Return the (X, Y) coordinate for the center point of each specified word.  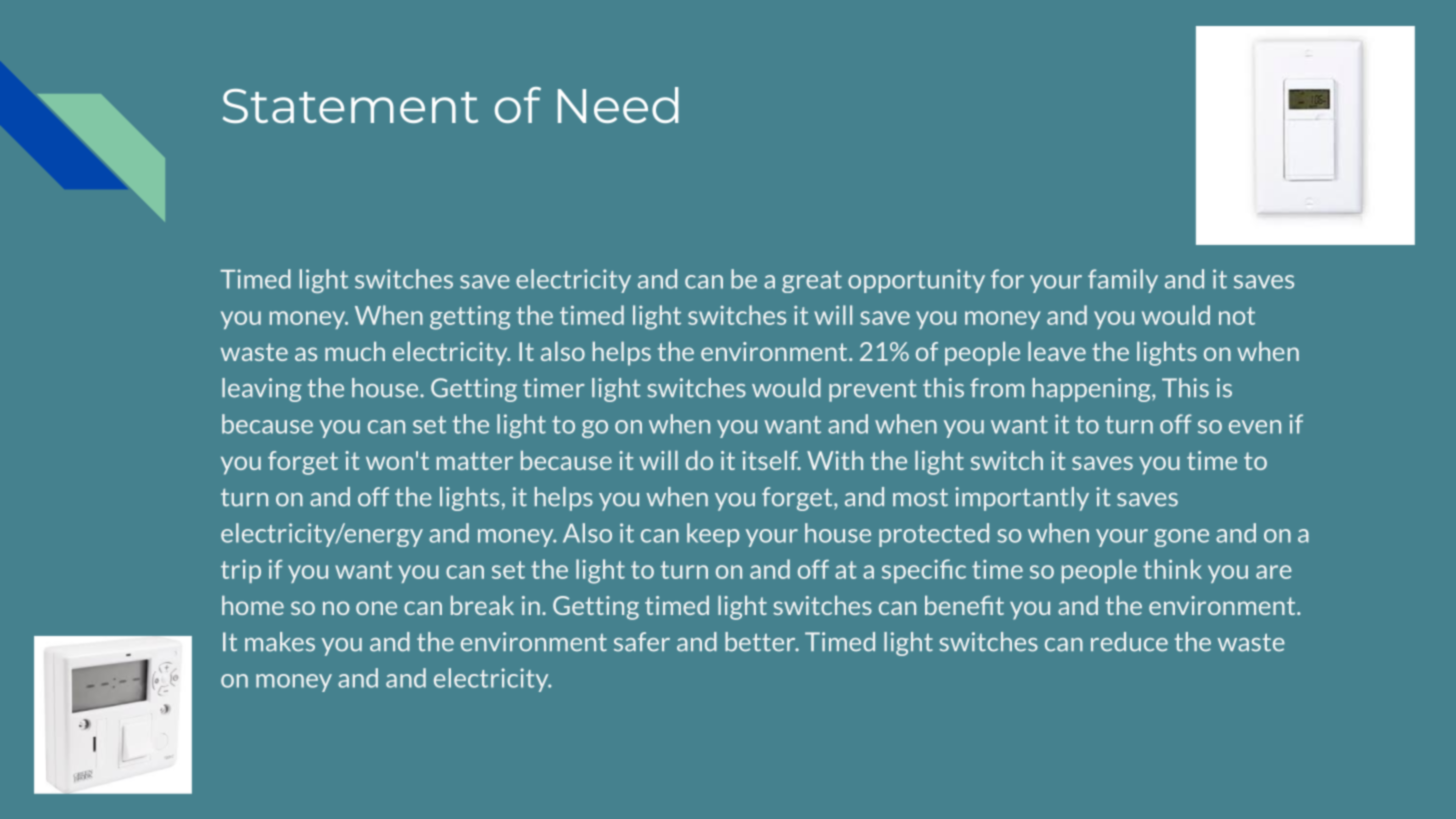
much (355, 351)
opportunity (916, 281)
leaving (262, 390)
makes (280, 642)
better (761, 642)
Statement (350, 106)
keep (713, 535)
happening (1093, 390)
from (997, 388)
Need (618, 105)
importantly (1022, 499)
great (812, 282)
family (1123, 281)
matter (475, 461)
